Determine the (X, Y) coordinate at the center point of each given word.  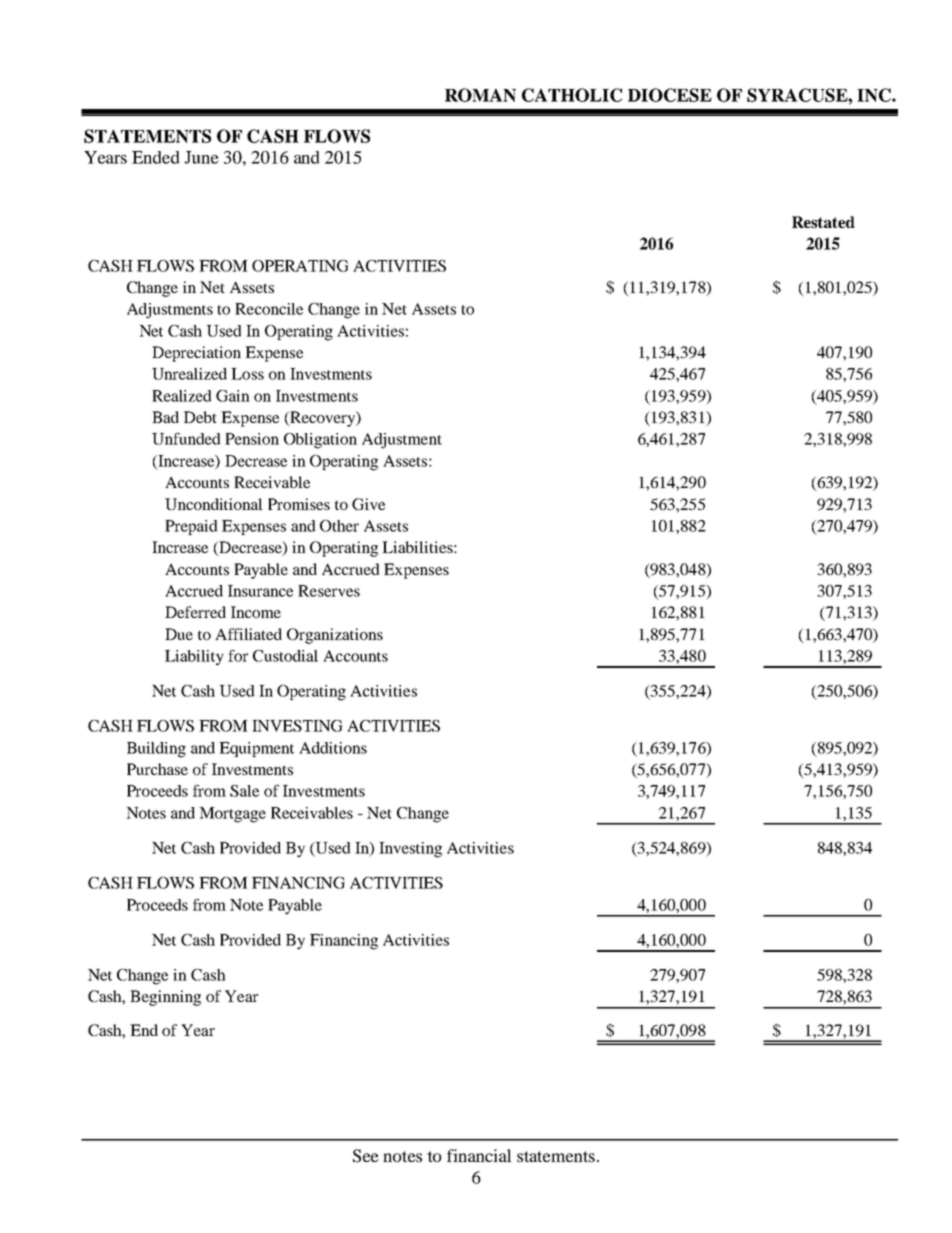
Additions (333, 748)
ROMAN (480, 95)
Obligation (320, 441)
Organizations (335, 636)
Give (368, 504)
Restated (823, 222)
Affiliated (248, 634)
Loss (247, 374)
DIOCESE (670, 95)
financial (479, 1155)
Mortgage (232, 815)
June (201, 157)
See (366, 1156)
